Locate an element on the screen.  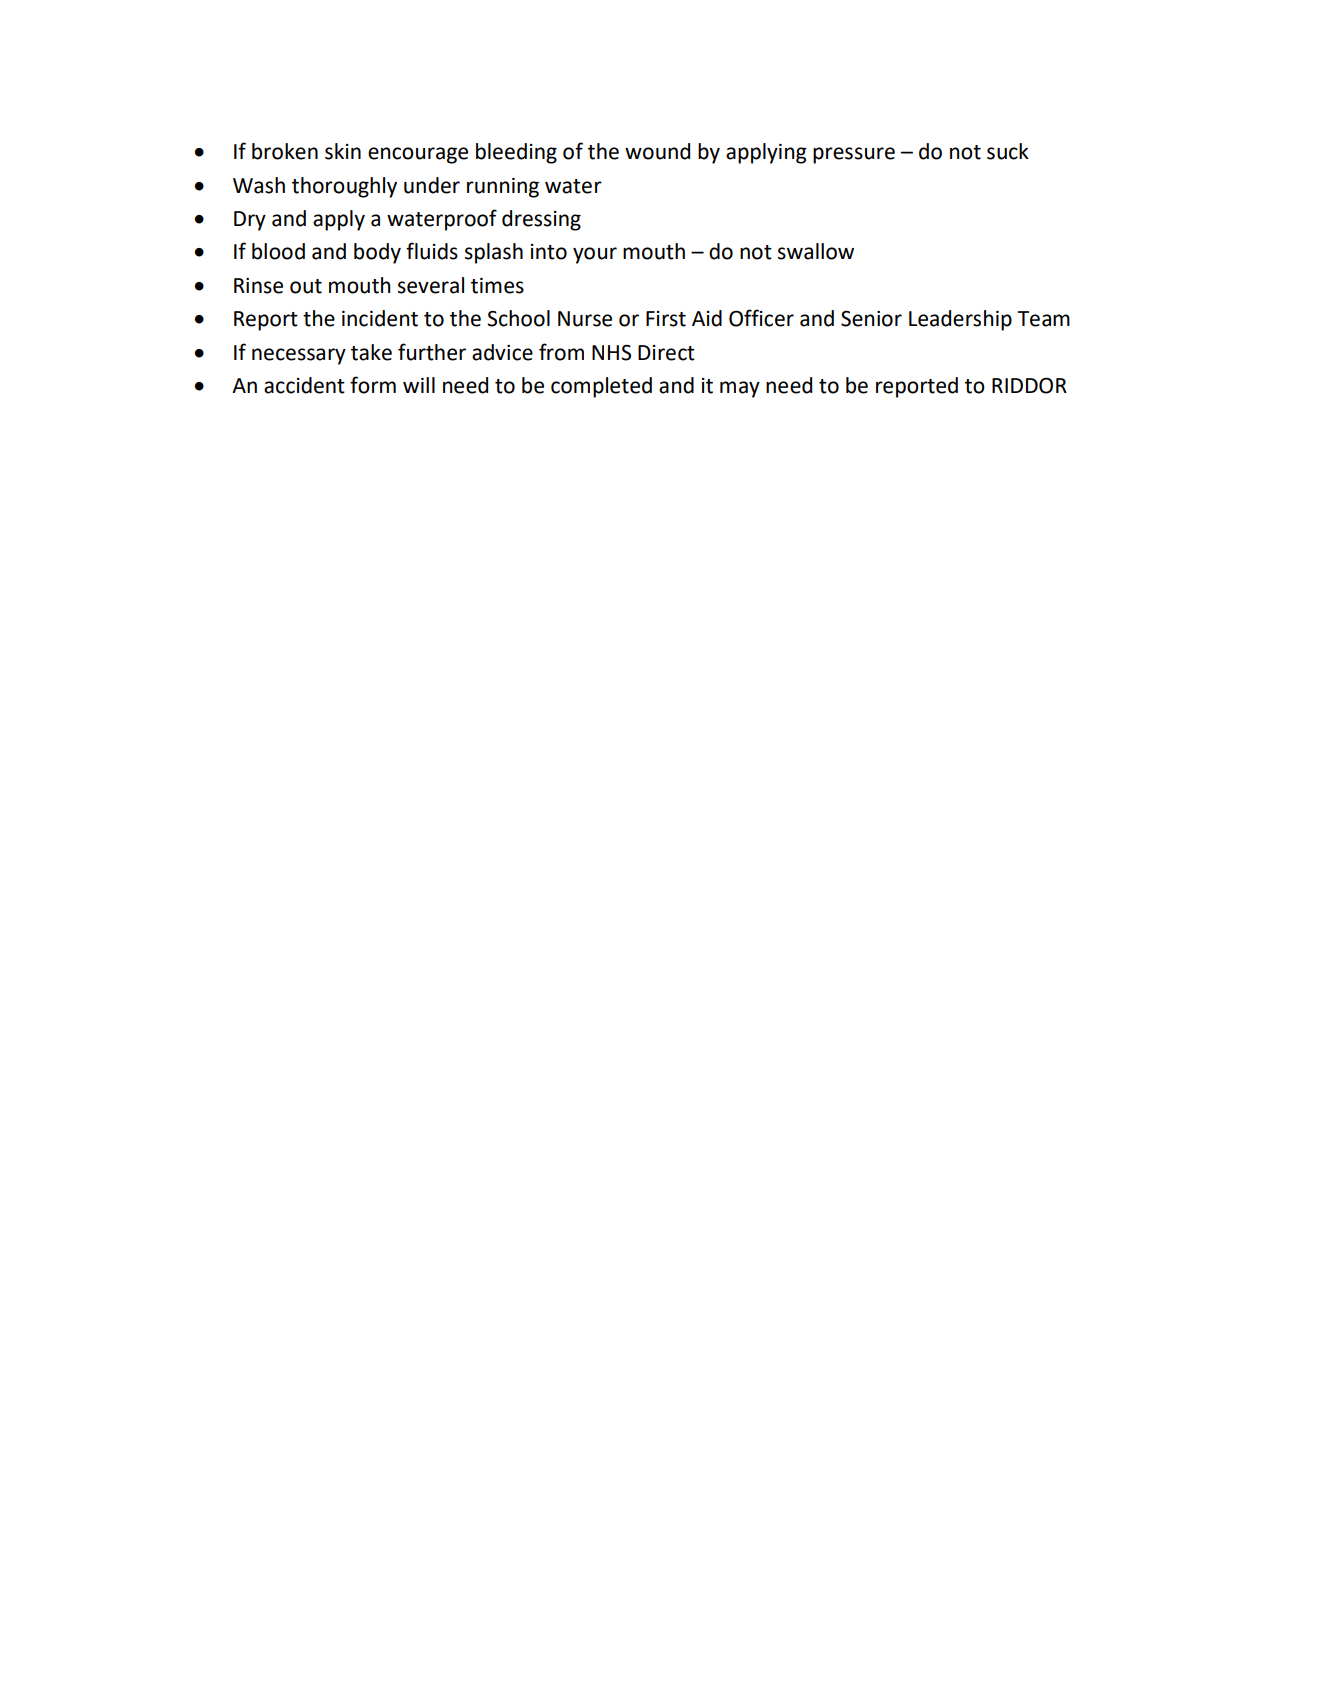
thoroughly is located at coordinates (344, 187).
